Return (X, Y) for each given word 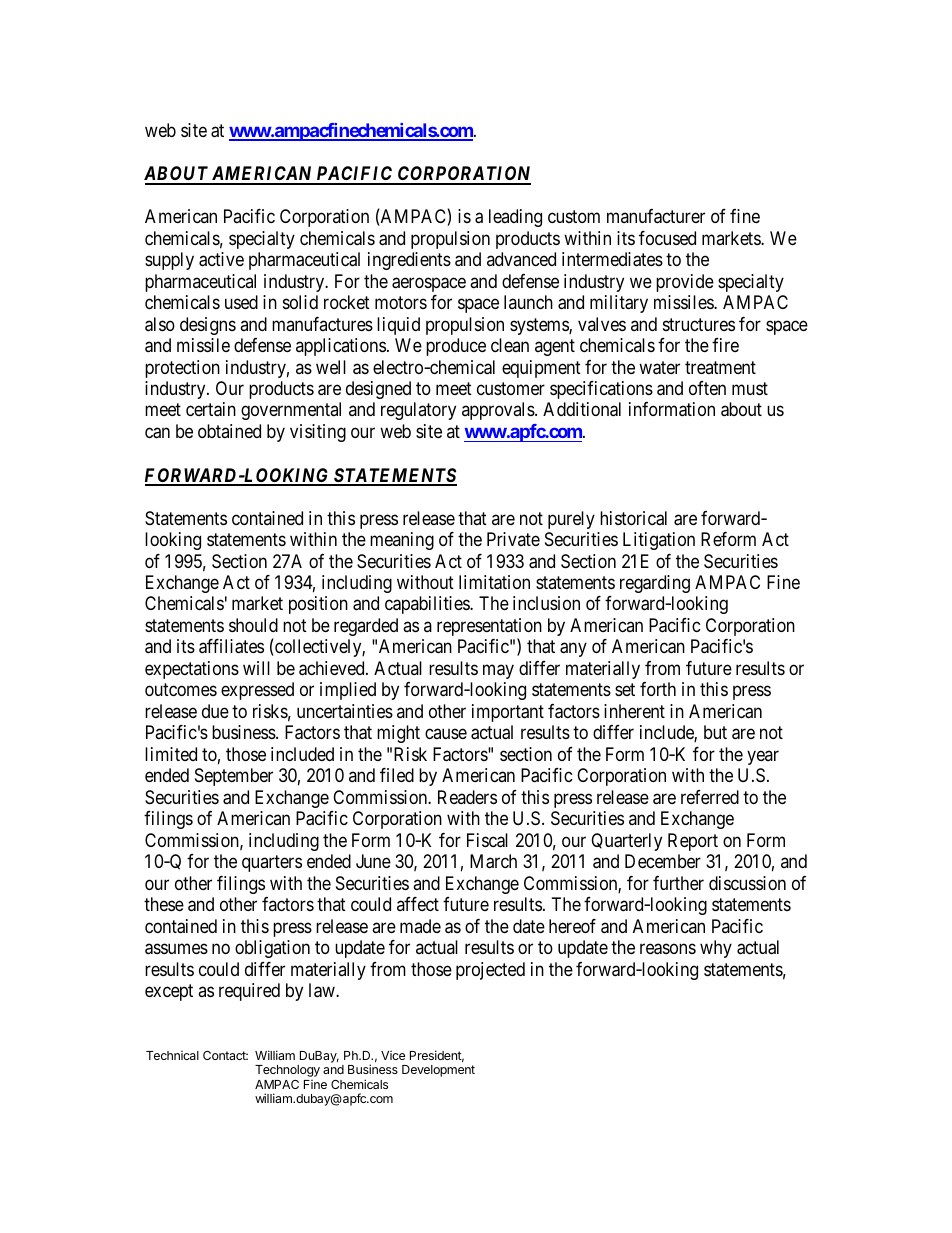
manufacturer (656, 216)
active (221, 259)
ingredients (409, 261)
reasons (668, 949)
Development (438, 1071)
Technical (172, 1055)
